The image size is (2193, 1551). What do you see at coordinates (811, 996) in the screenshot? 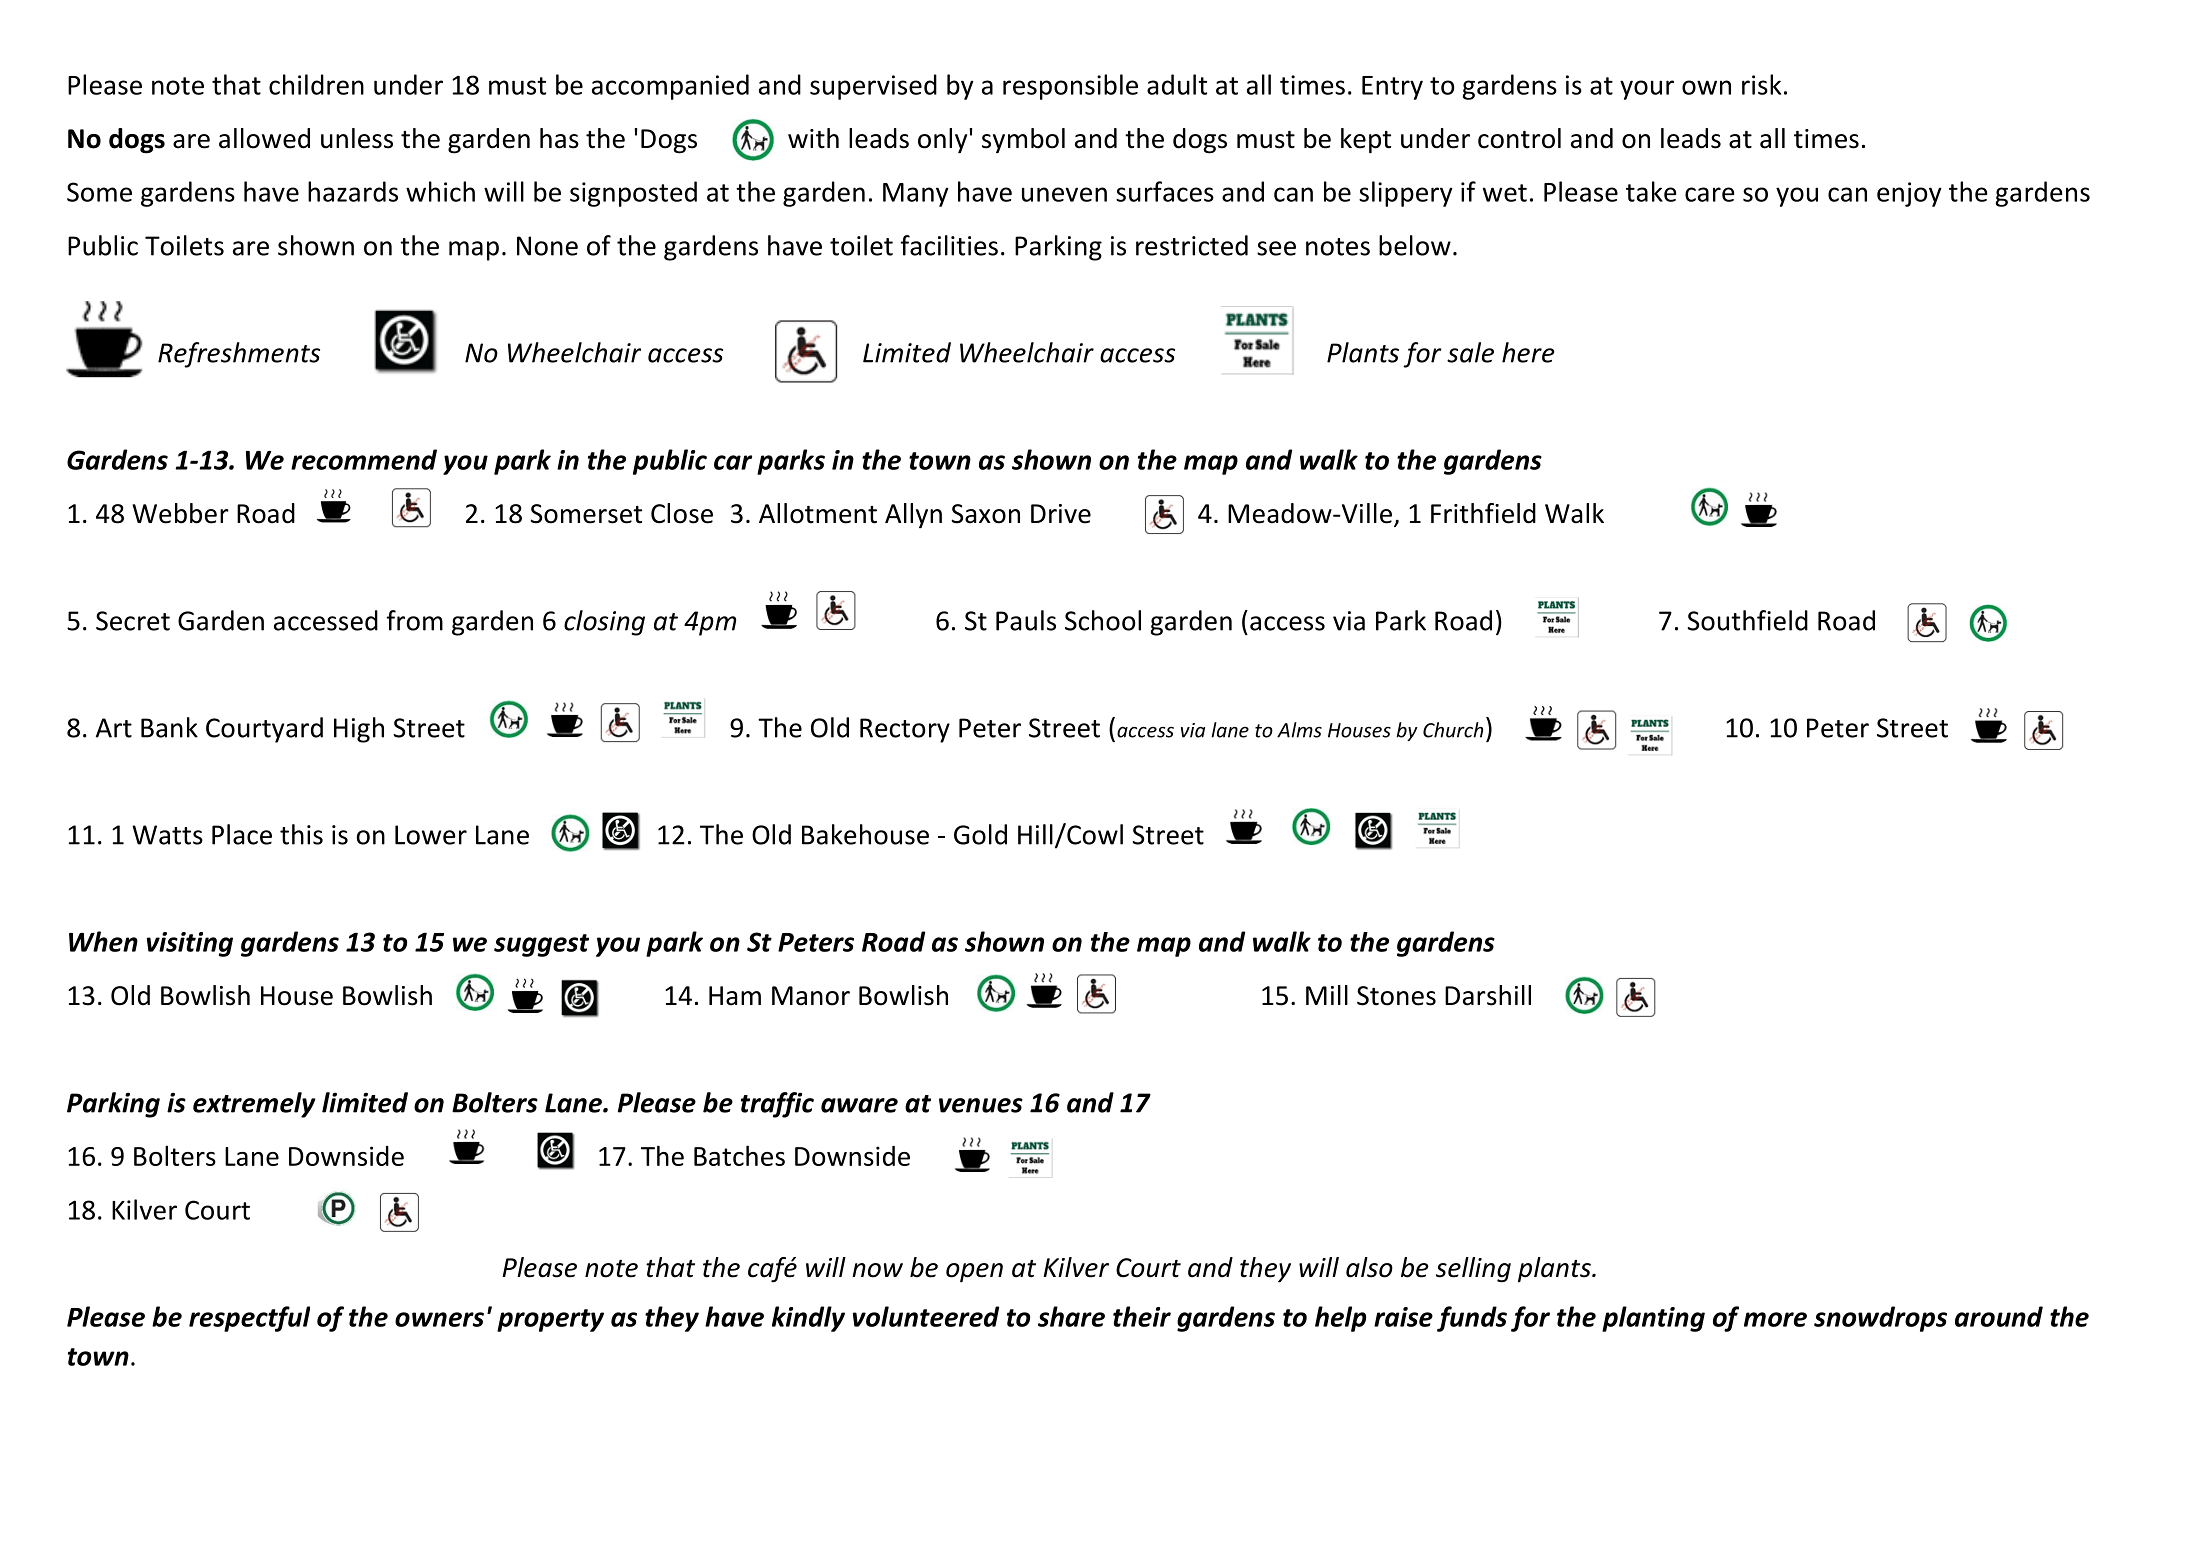
I see `Manor` at bounding box center [811, 996].
